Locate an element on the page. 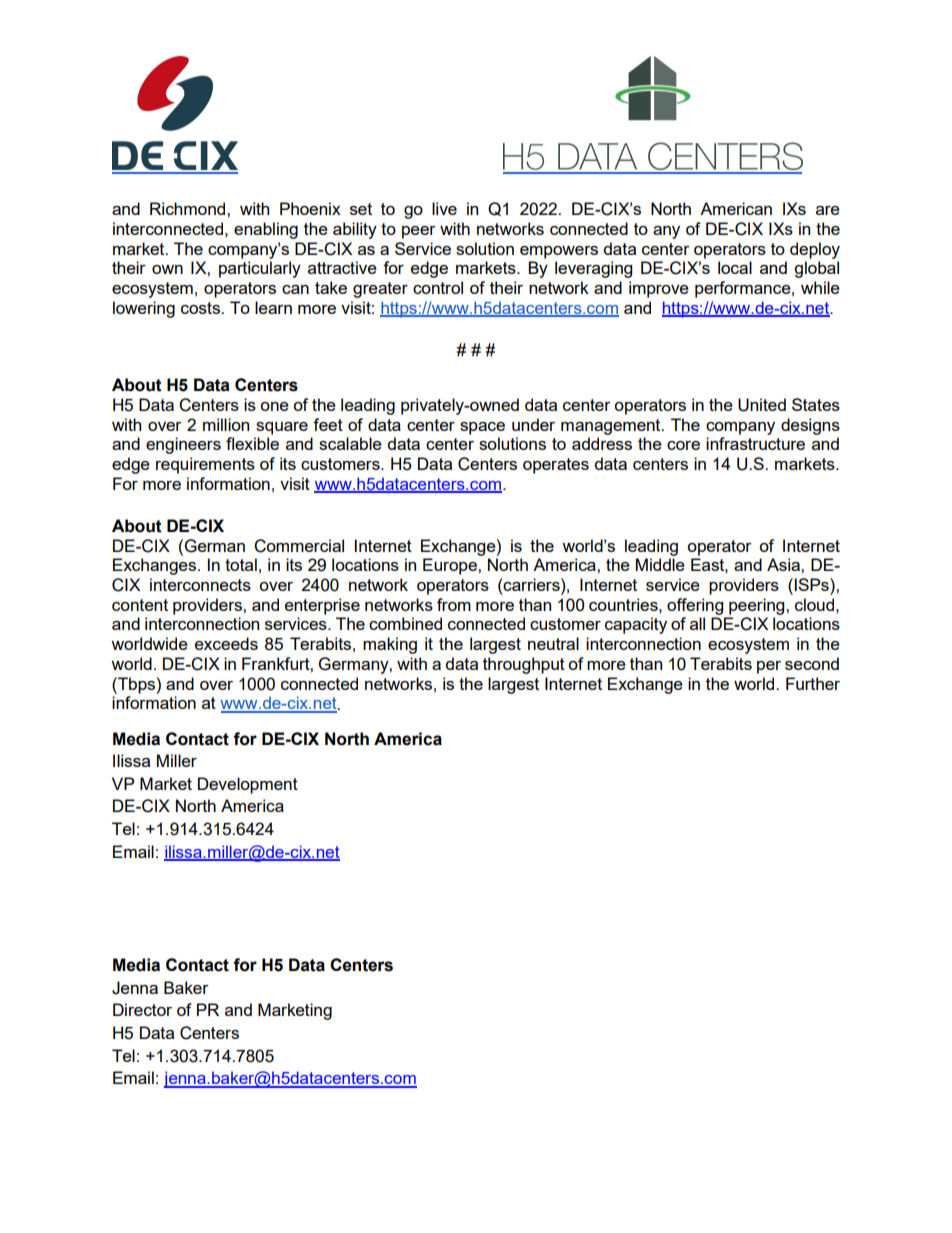 This image has width=952, height=1233. local is located at coordinates (735, 267).
